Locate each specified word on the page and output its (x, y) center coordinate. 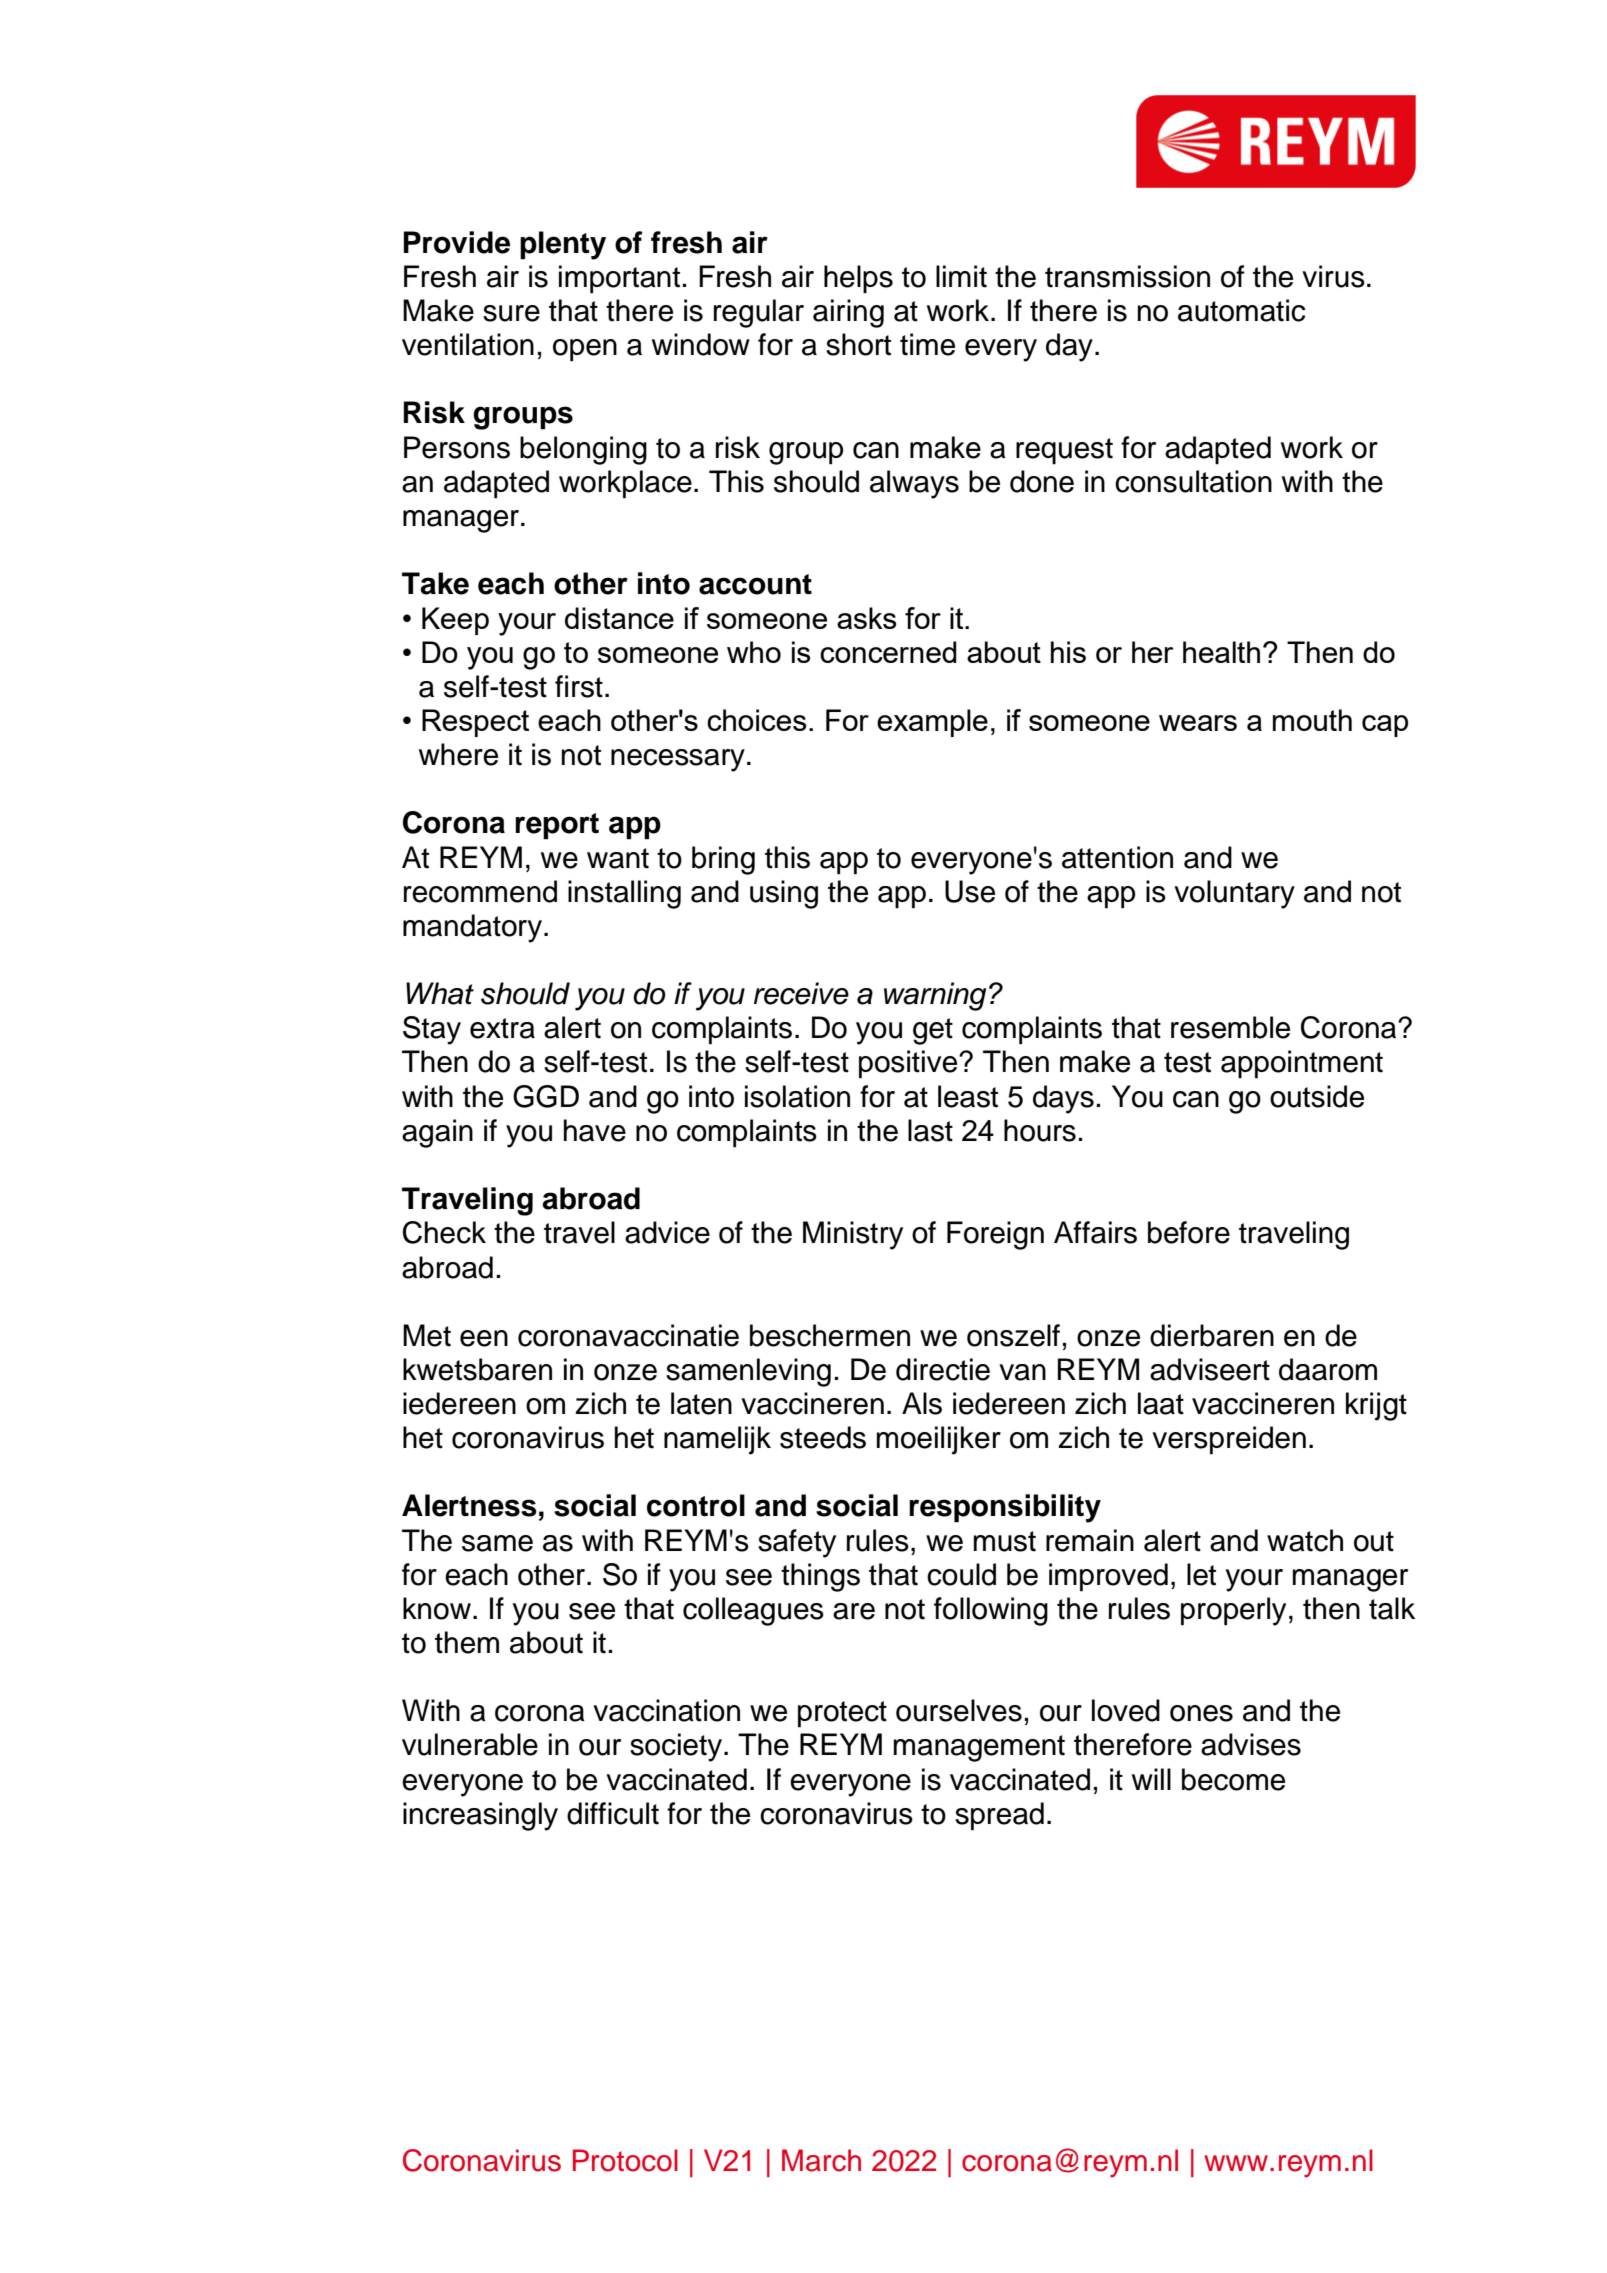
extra (502, 1028)
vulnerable (470, 1744)
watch (1305, 1540)
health (1221, 652)
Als (922, 1403)
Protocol (625, 2160)
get (933, 1031)
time (927, 344)
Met (427, 1335)
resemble (1230, 1027)
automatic (1242, 310)
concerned (888, 652)
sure (511, 313)
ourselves (959, 1710)
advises (1251, 1744)
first (579, 686)
